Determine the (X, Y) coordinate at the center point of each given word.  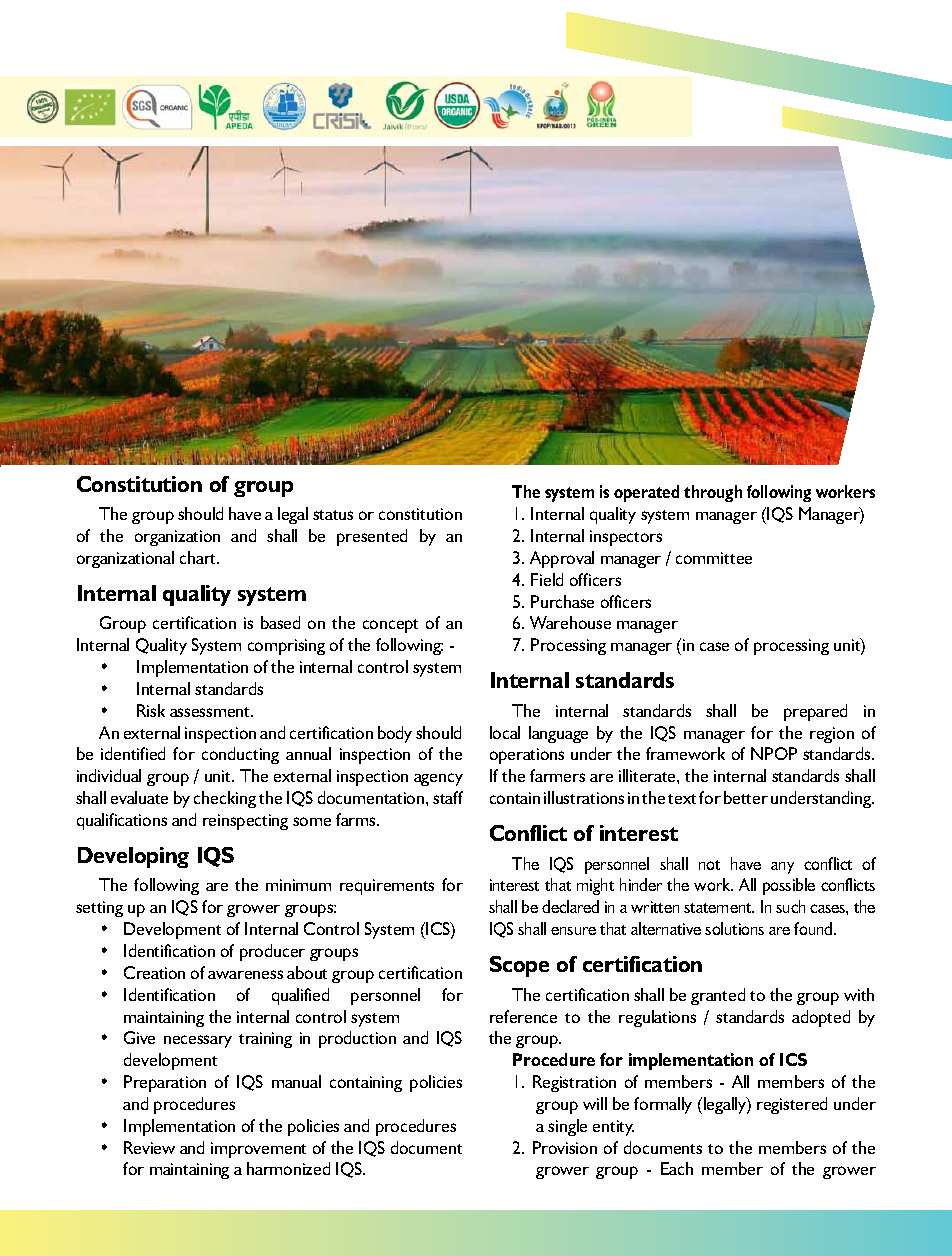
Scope (519, 966)
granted (718, 996)
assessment (211, 712)
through (713, 493)
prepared (815, 712)
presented (372, 537)
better (746, 797)
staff (448, 797)
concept (390, 626)
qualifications (122, 821)
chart (199, 557)
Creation (154, 972)
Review (149, 1147)
